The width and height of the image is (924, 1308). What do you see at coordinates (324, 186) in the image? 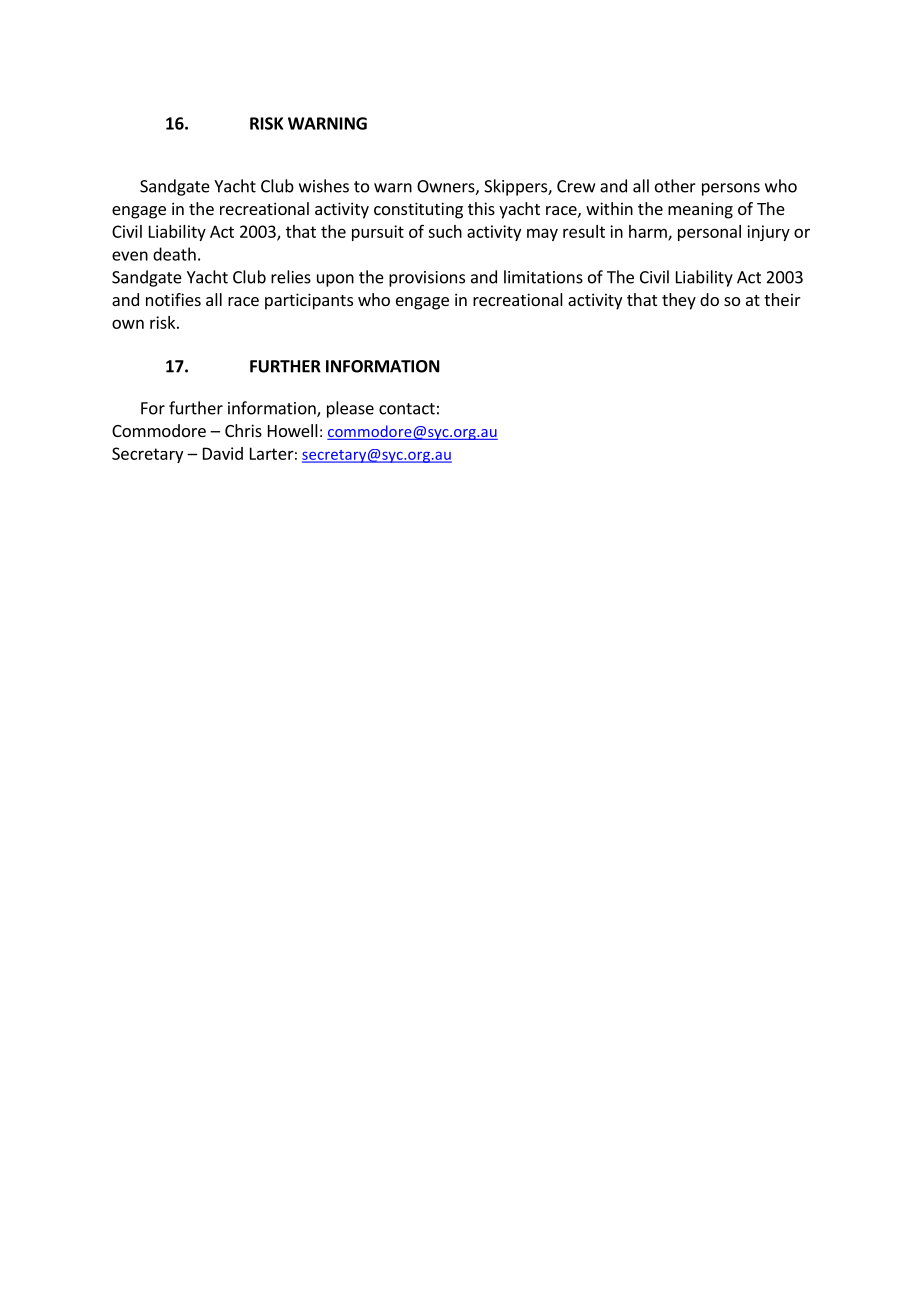
I see `wishes` at bounding box center [324, 186].
